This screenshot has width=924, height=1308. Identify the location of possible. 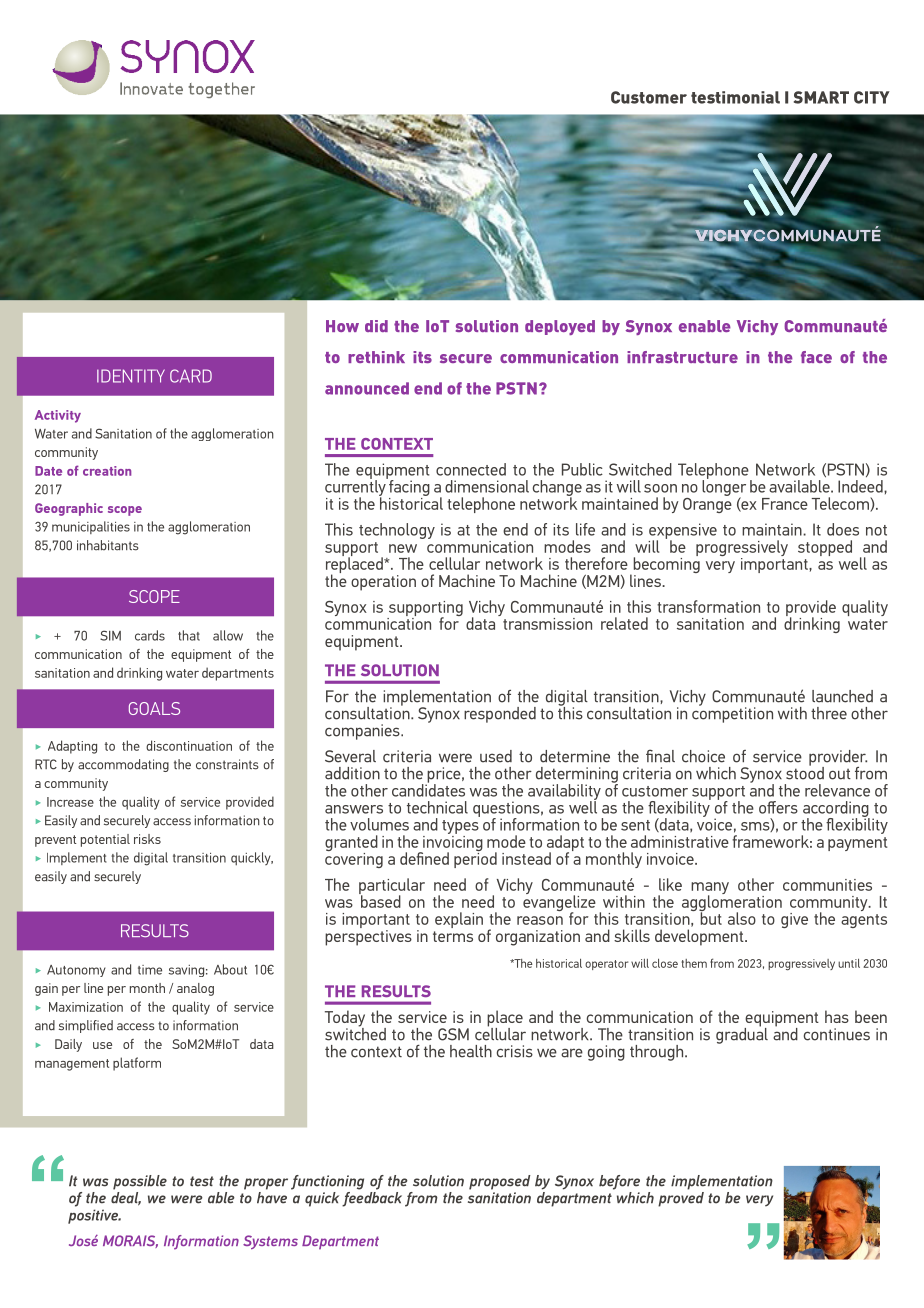
(140, 1182).
